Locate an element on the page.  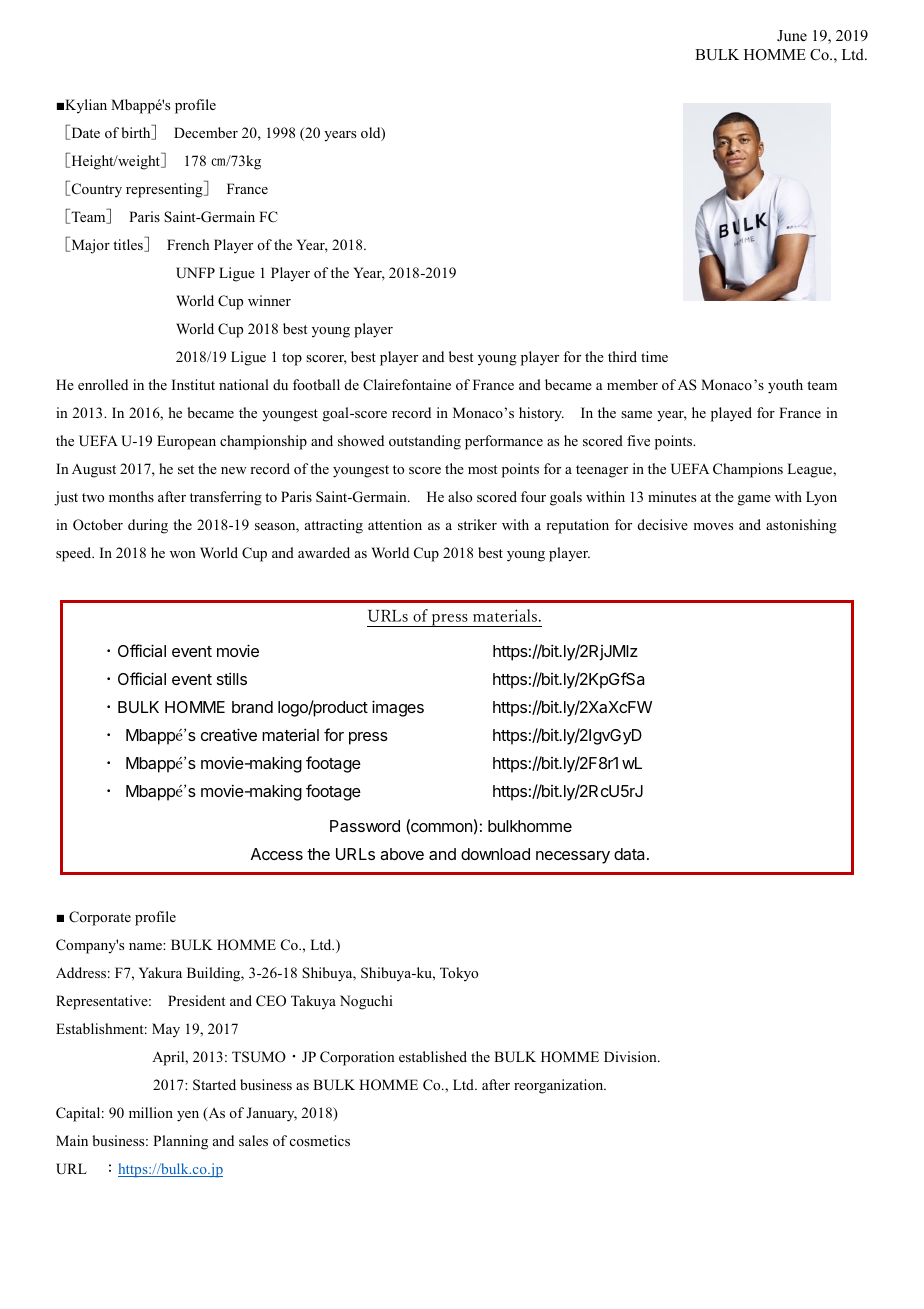
December is located at coordinates (206, 132).
